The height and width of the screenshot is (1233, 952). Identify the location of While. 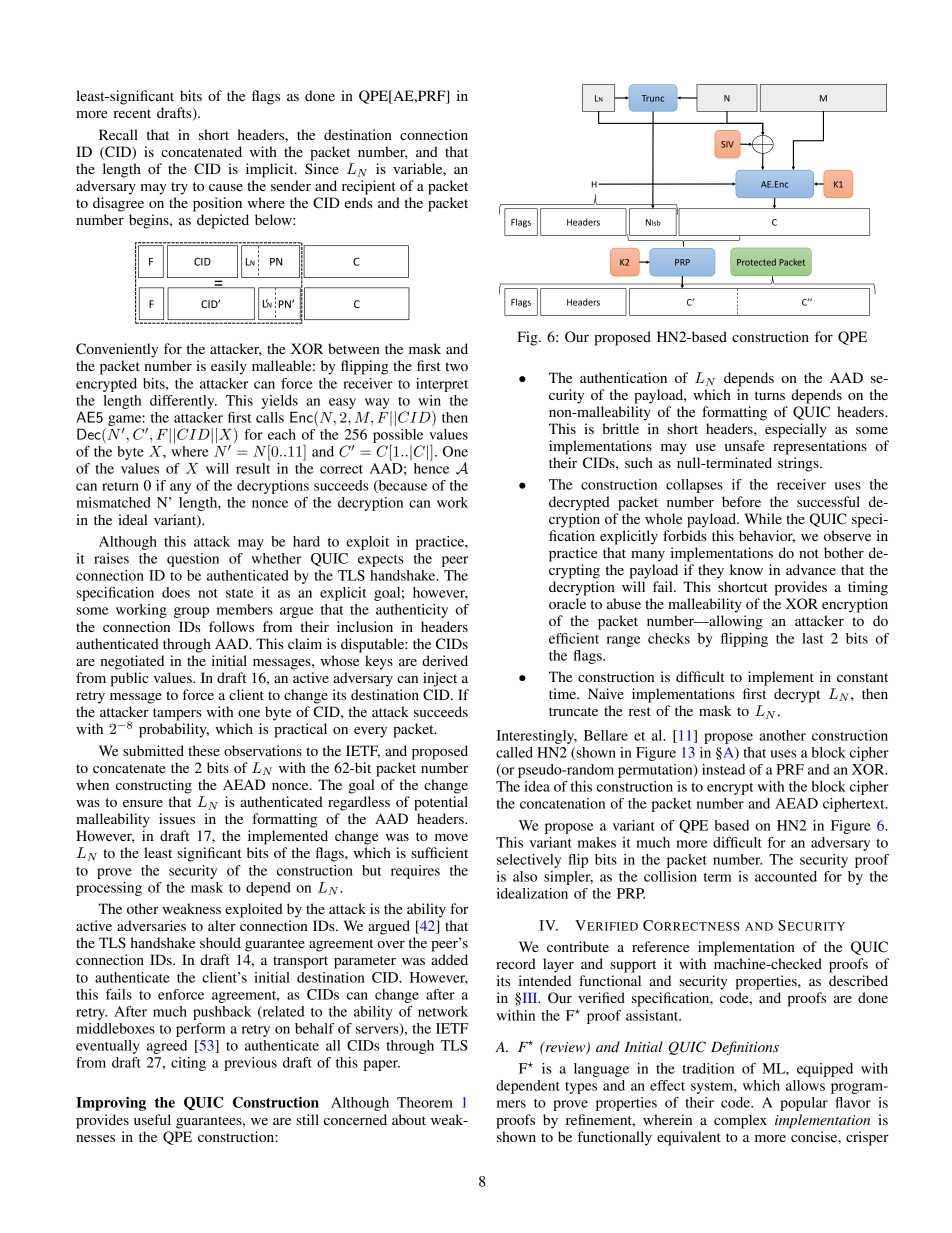
(763, 518).
